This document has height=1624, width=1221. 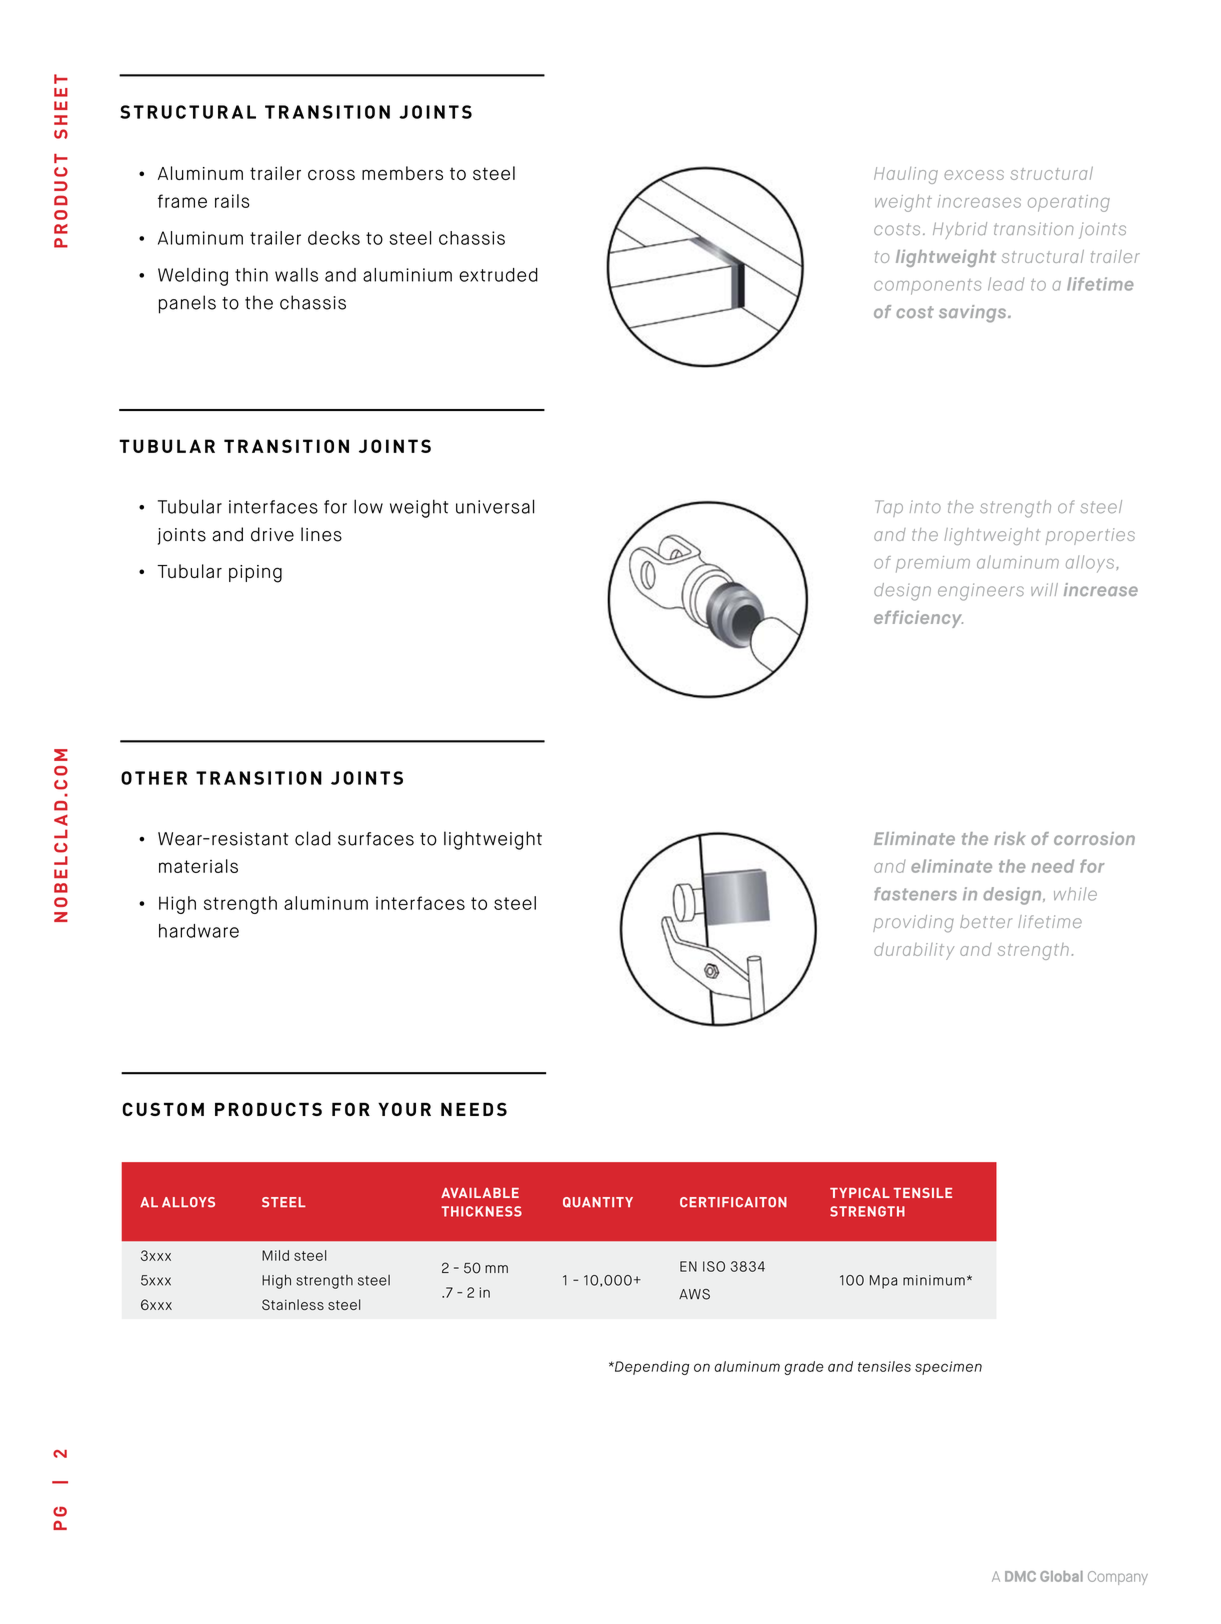 I want to click on Stainless, so click(x=293, y=1304).
